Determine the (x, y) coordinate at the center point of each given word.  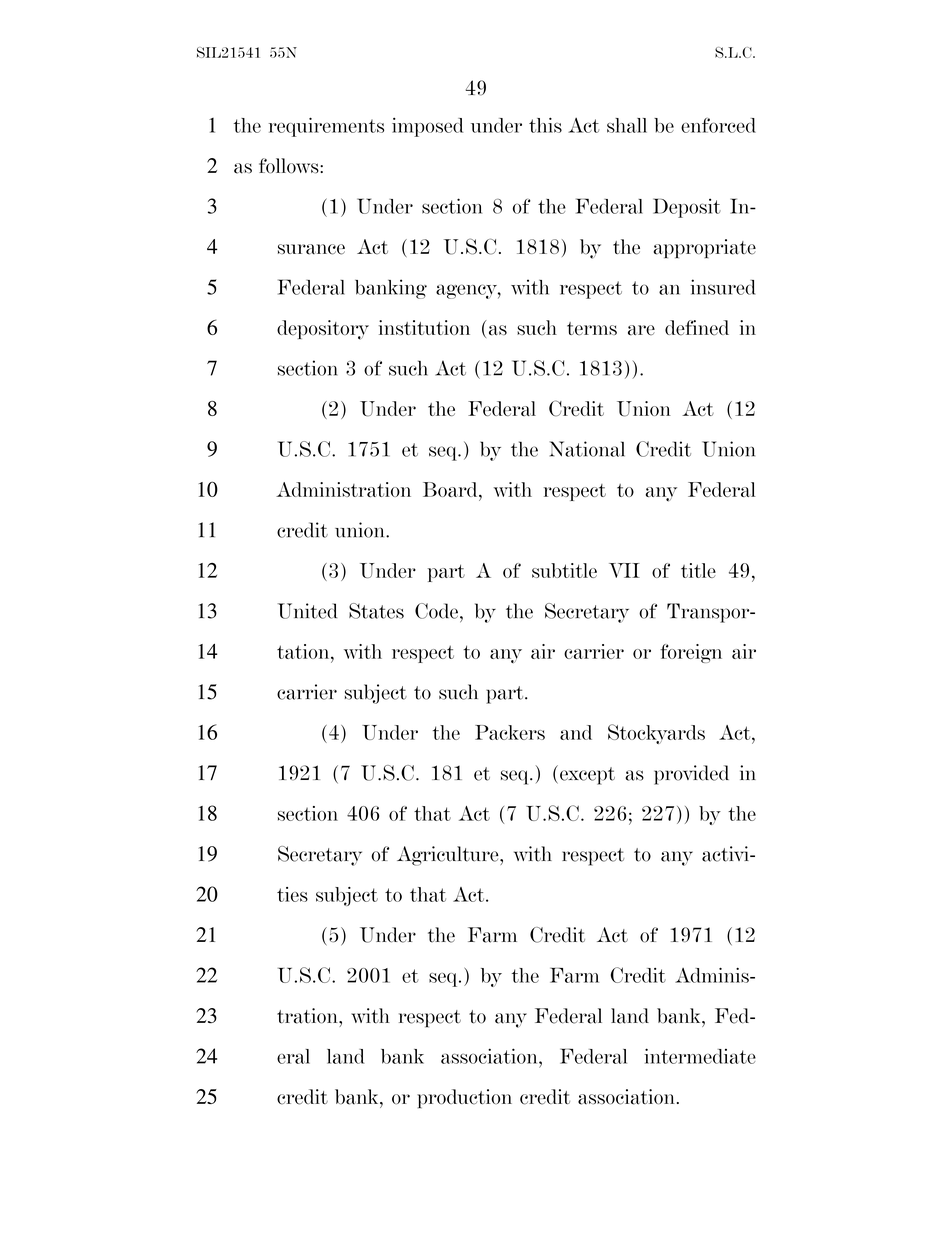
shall (627, 125)
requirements (326, 127)
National (587, 449)
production (464, 1099)
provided (691, 775)
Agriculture (449, 856)
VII (624, 570)
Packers (510, 732)
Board (451, 489)
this (545, 125)
